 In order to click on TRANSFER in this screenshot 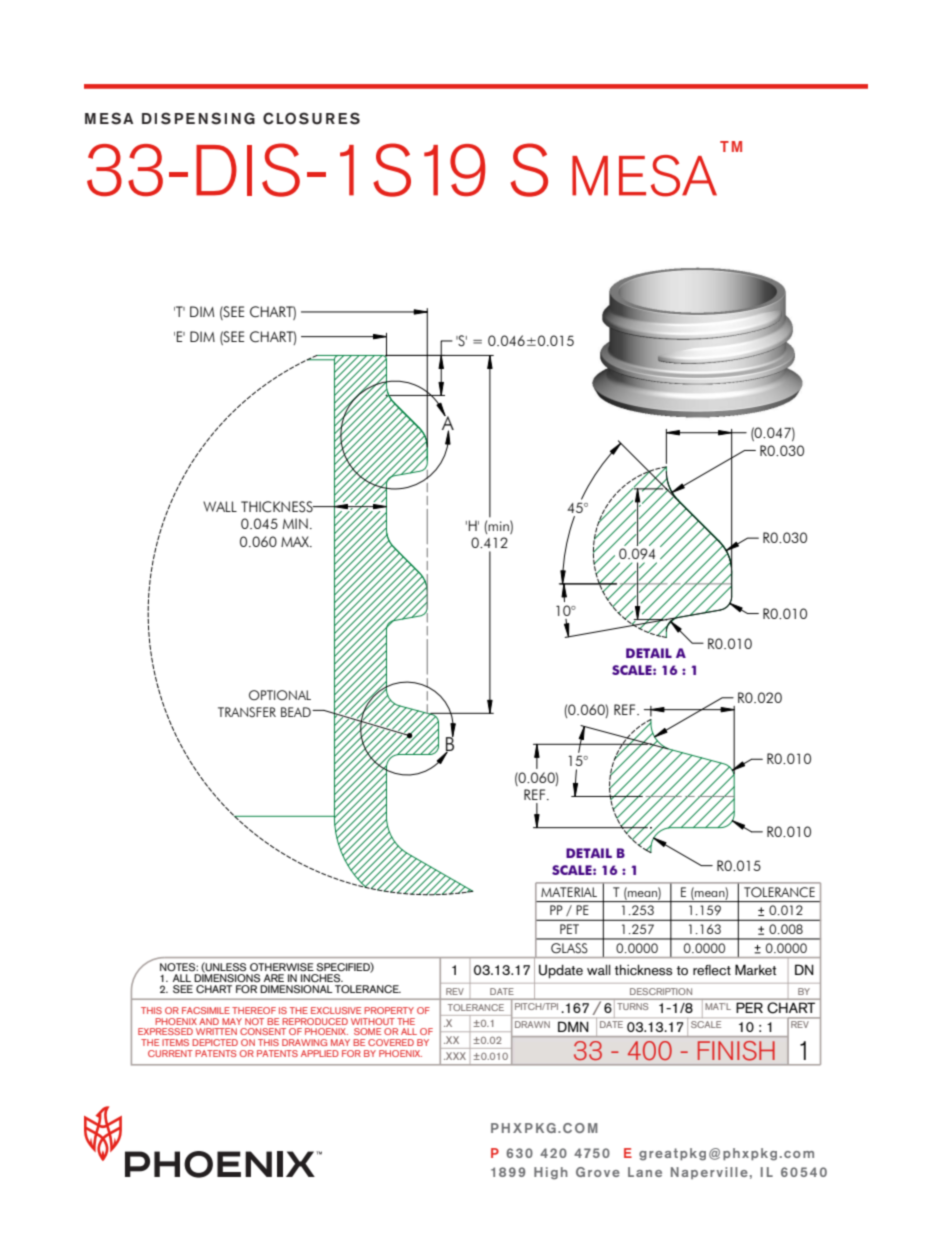, I will do `click(247, 712)`.
